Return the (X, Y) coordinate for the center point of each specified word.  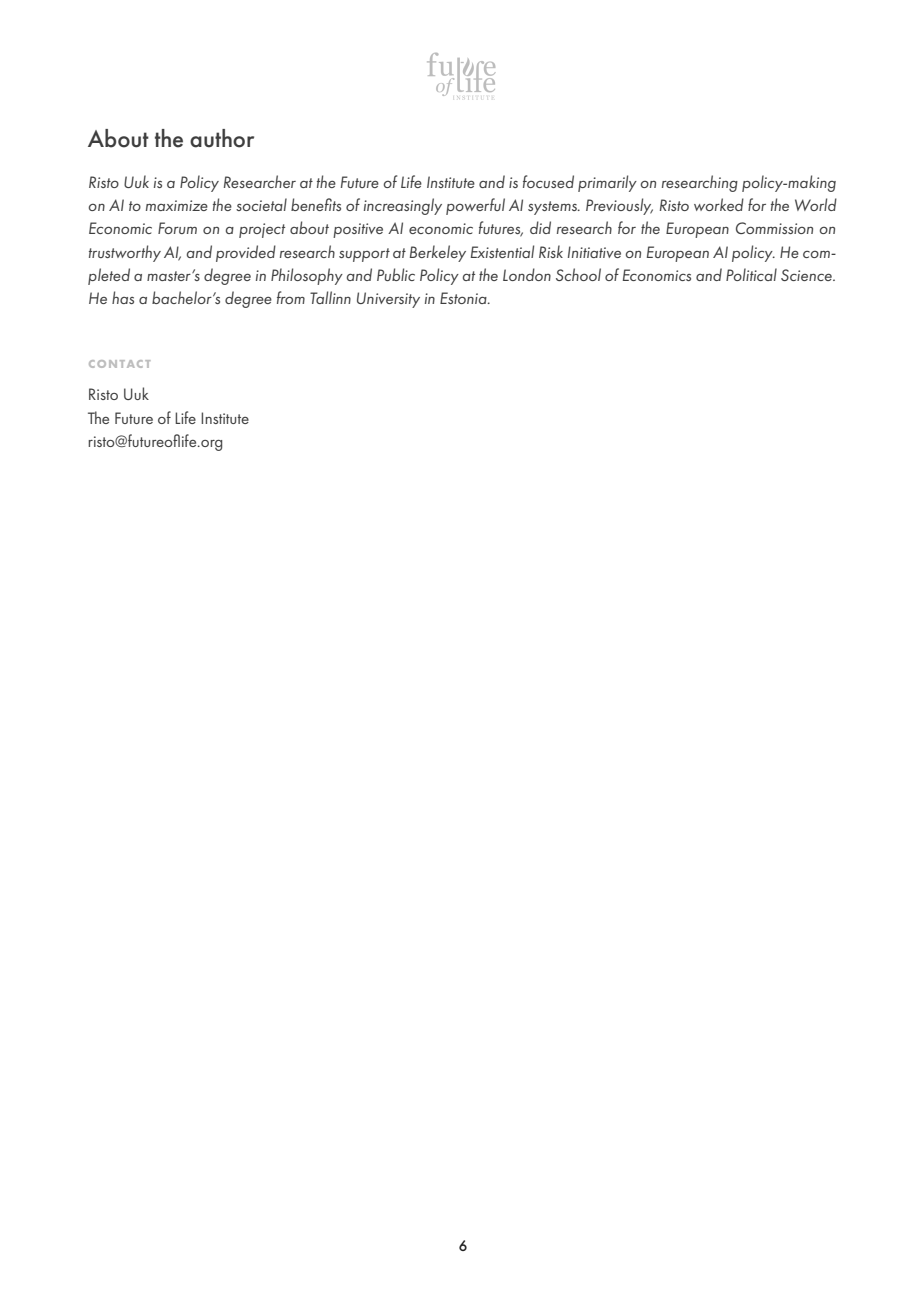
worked (719, 204)
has (123, 297)
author (222, 138)
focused (548, 181)
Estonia (464, 298)
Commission (774, 228)
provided (246, 253)
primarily (607, 183)
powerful (475, 206)
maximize (177, 205)
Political (751, 274)
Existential (502, 251)
